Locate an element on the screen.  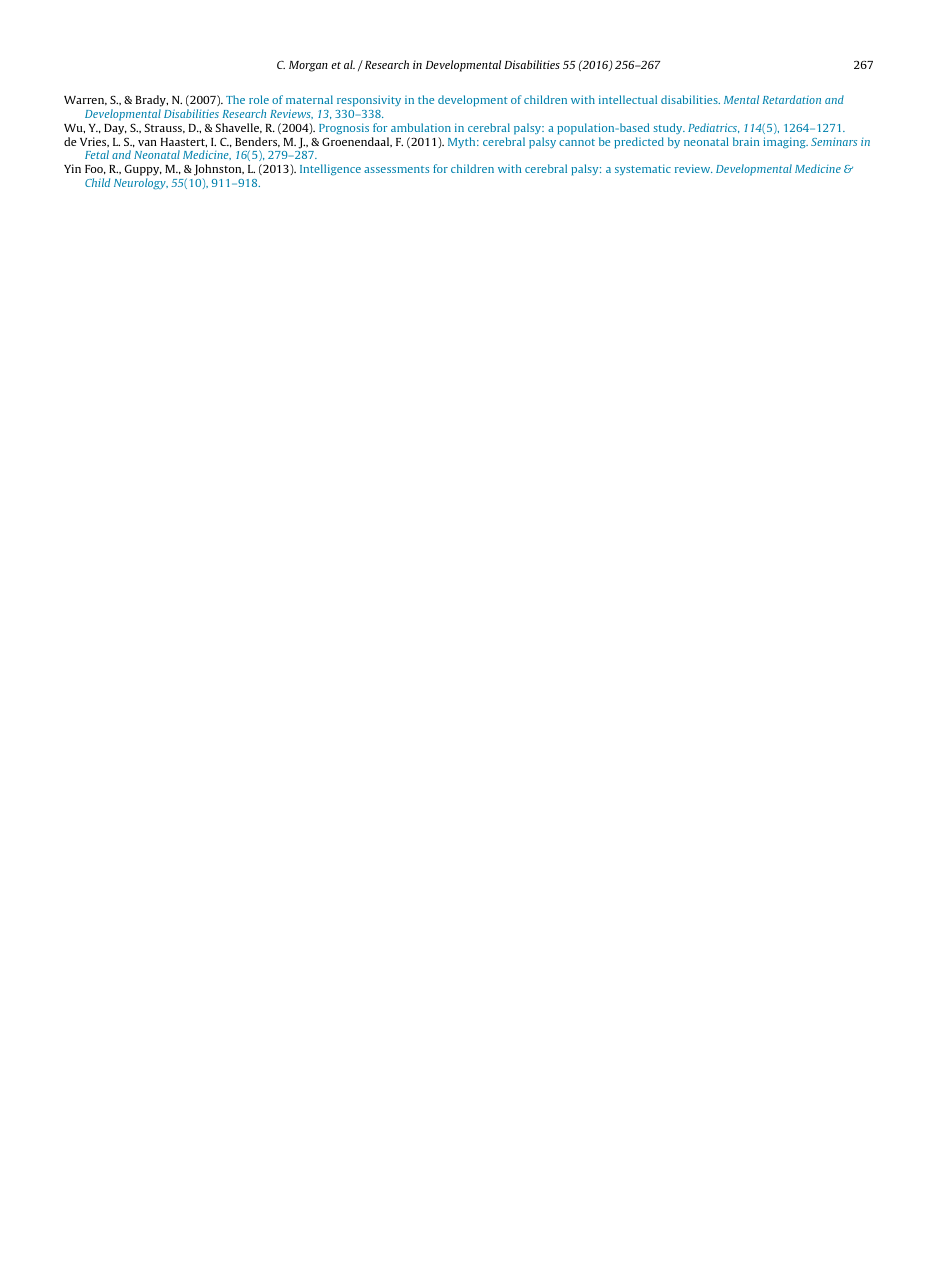
Day is located at coordinates (115, 129).
